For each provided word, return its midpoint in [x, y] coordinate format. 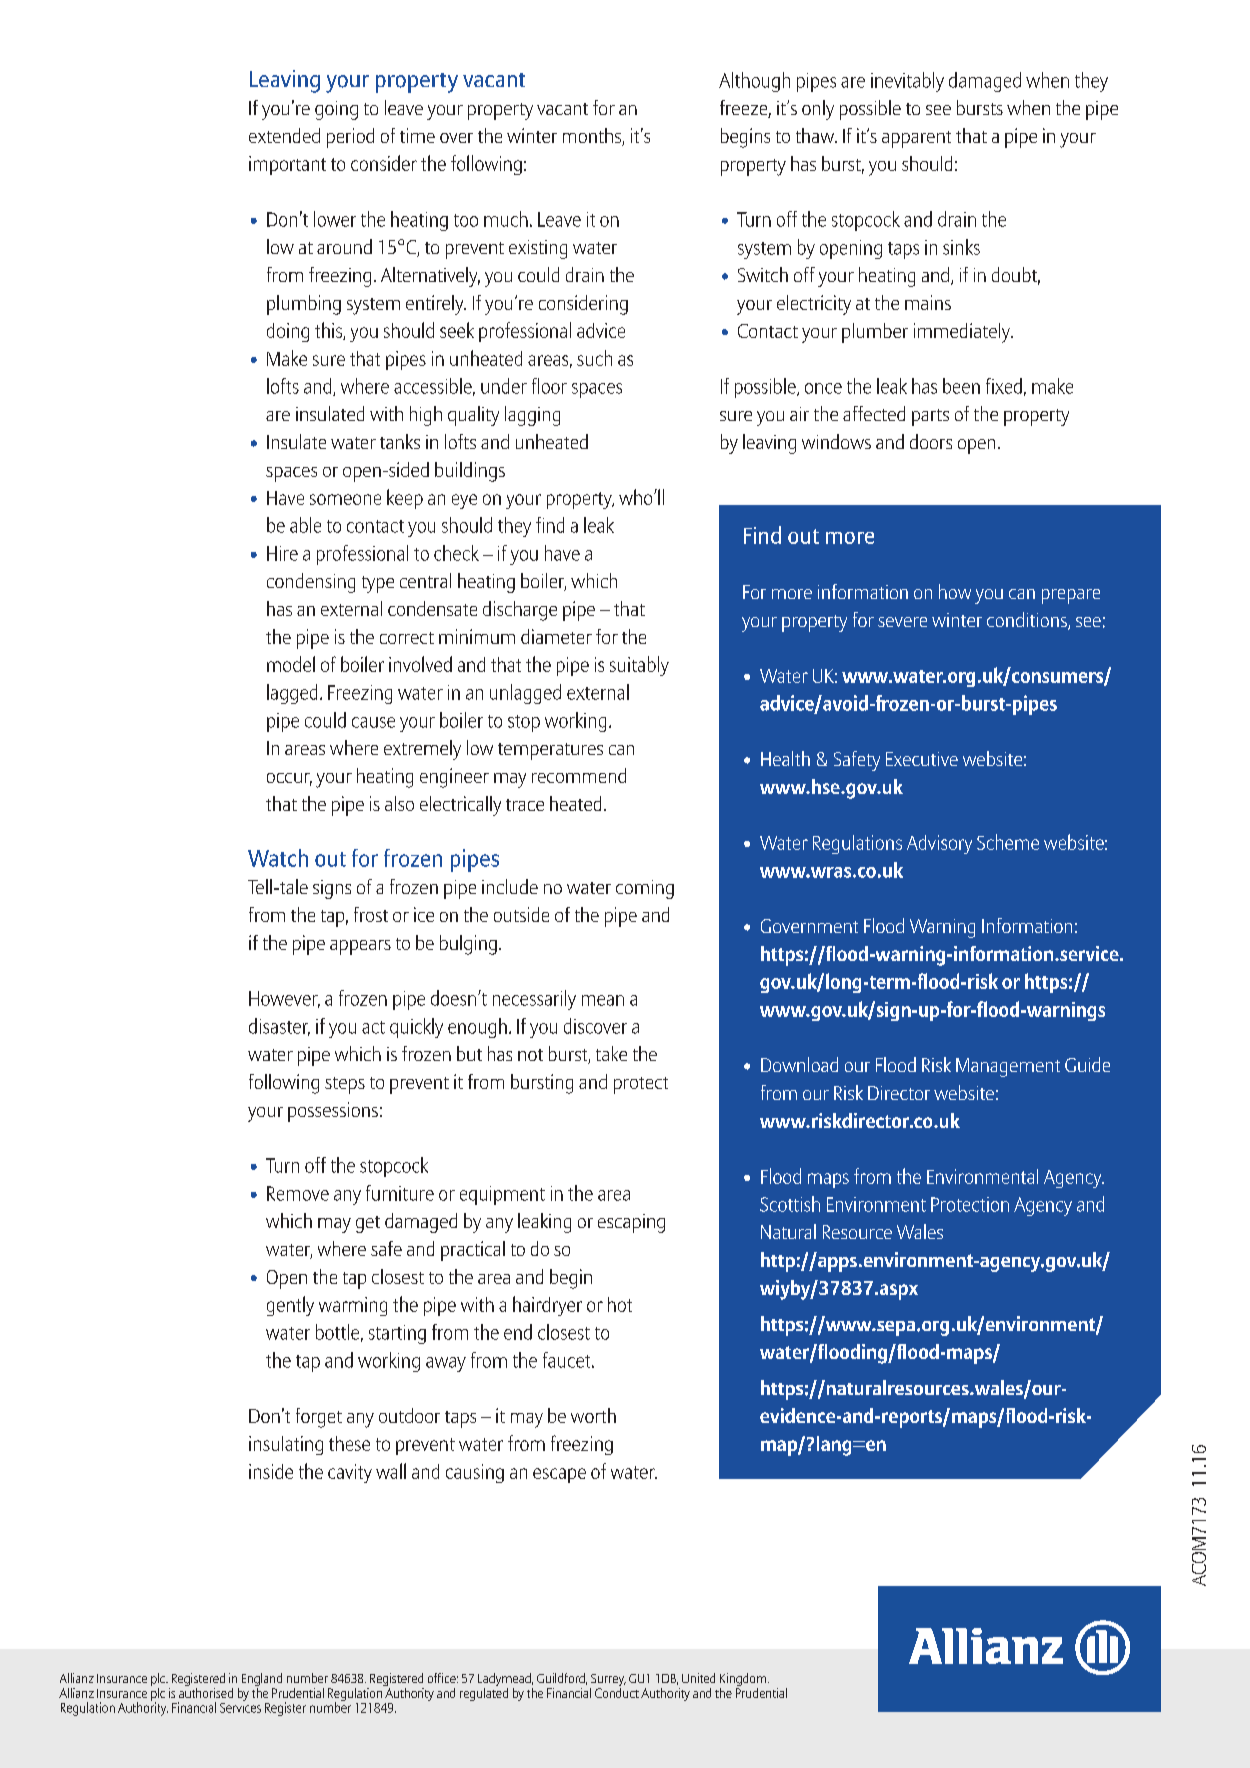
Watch [278, 858]
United [698, 1678]
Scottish [790, 1204]
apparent [916, 139]
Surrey [608, 1681]
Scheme [1008, 842]
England [262, 1681]
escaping [631, 1223]
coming [645, 889]
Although [754, 82]
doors [931, 441]
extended [284, 135]
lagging [532, 416]
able [305, 525]
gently [290, 1306]
